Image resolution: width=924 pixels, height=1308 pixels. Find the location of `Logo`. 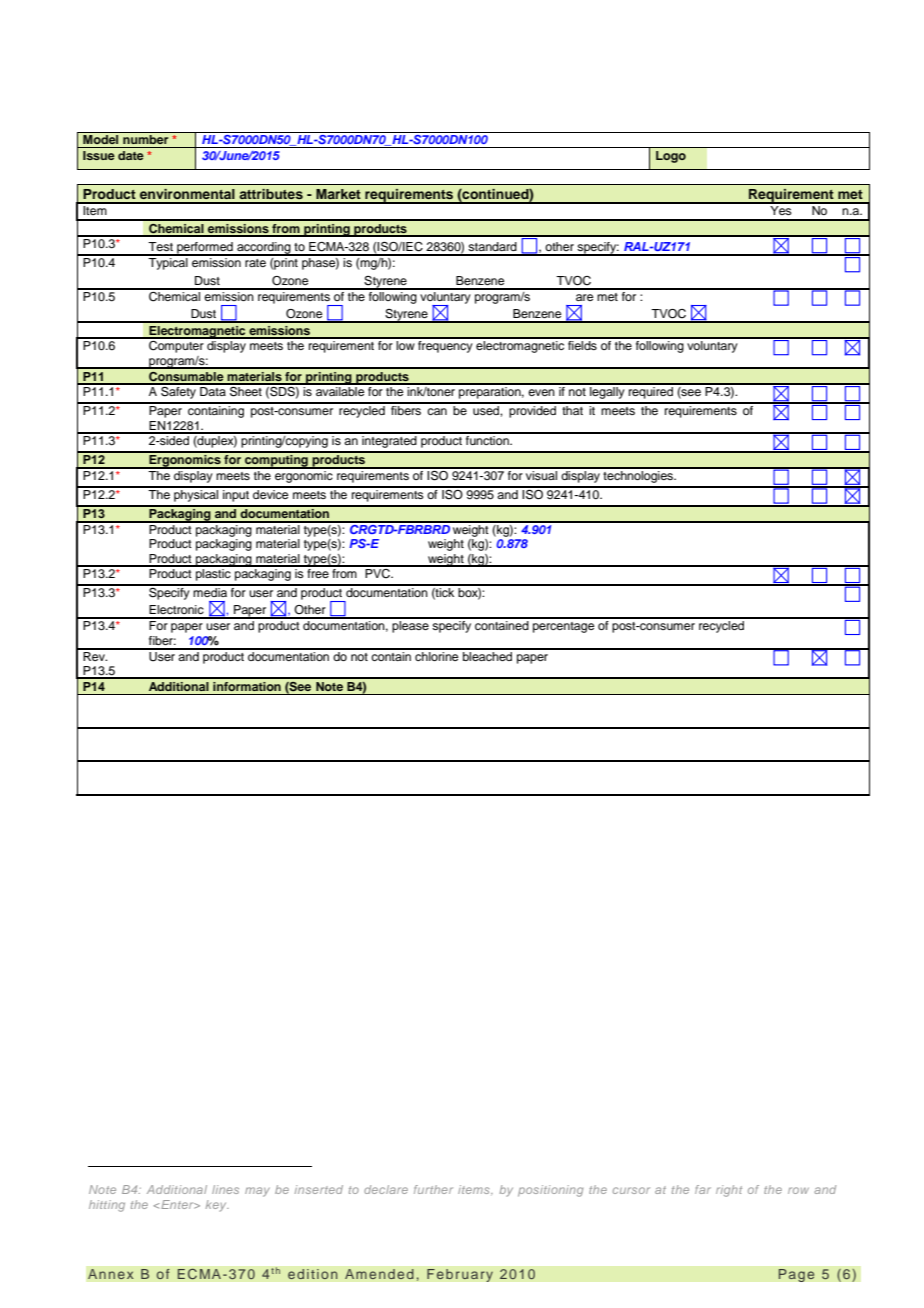

Logo is located at coordinates (671, 157).
